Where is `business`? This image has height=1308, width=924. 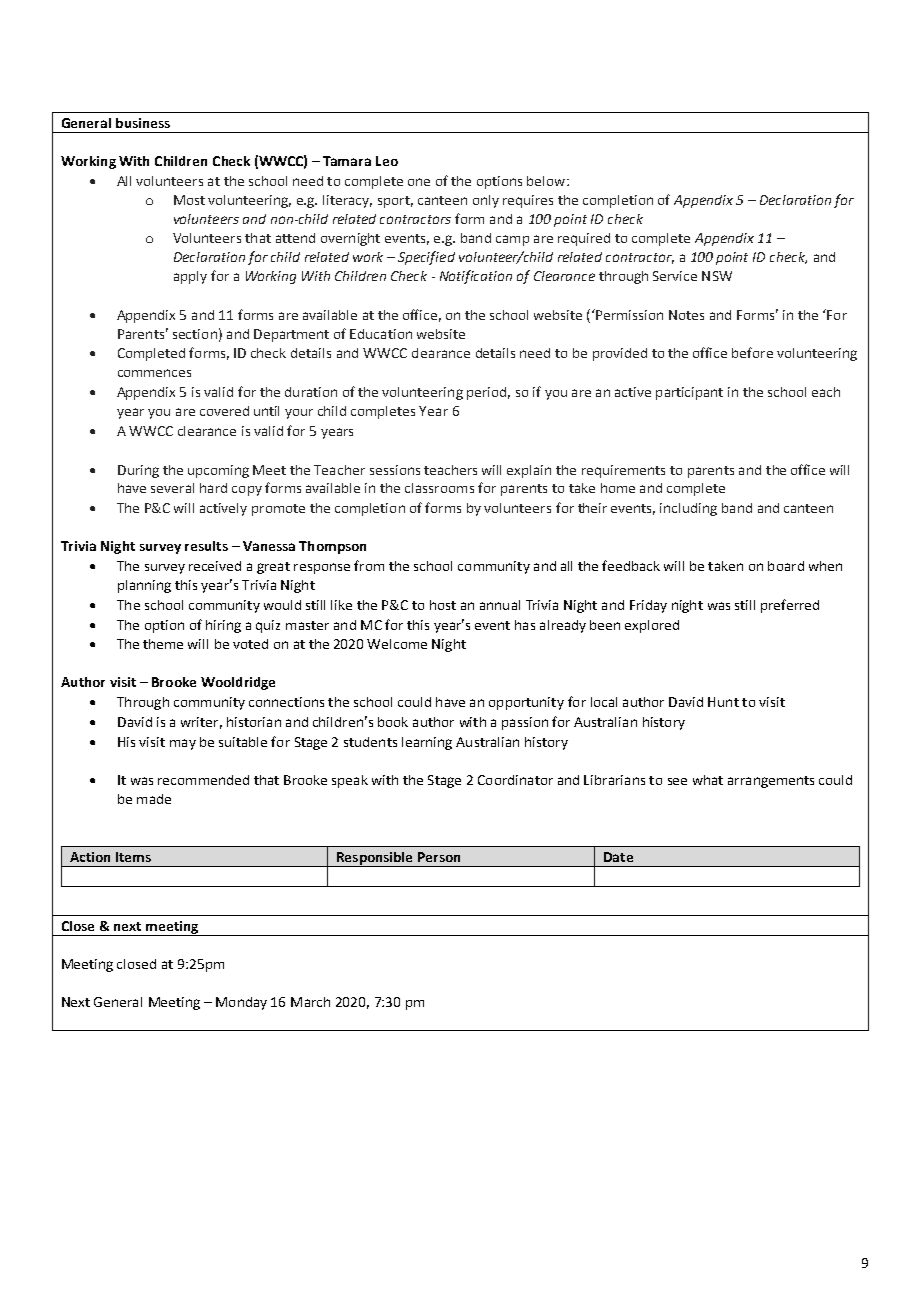 business is located at coordinates (143, 123).
